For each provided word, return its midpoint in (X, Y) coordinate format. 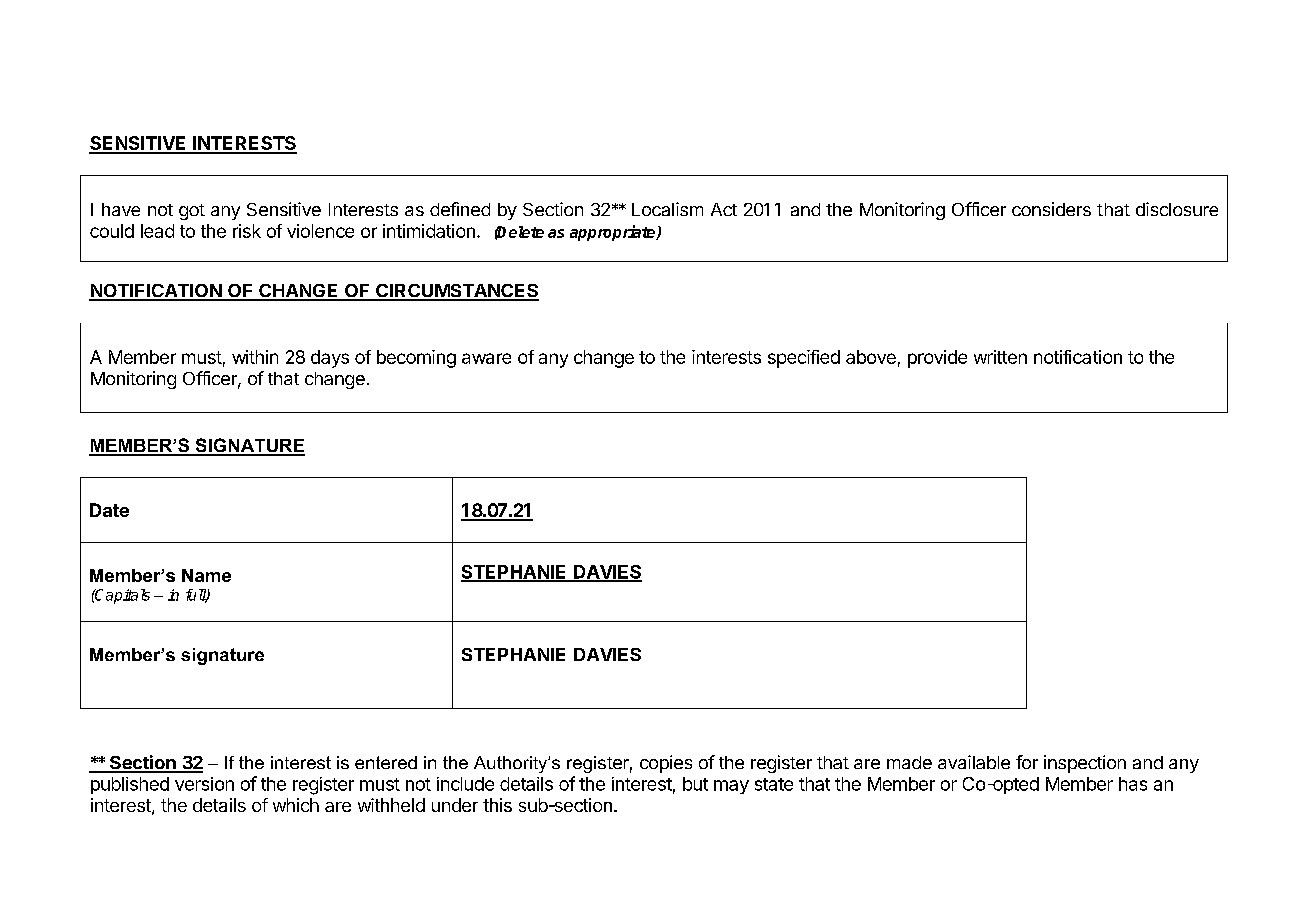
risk (247, 231)
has (1133, 784)
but (695, 784)
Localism (667, 209)
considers (1051, 209)
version (204, 784)
